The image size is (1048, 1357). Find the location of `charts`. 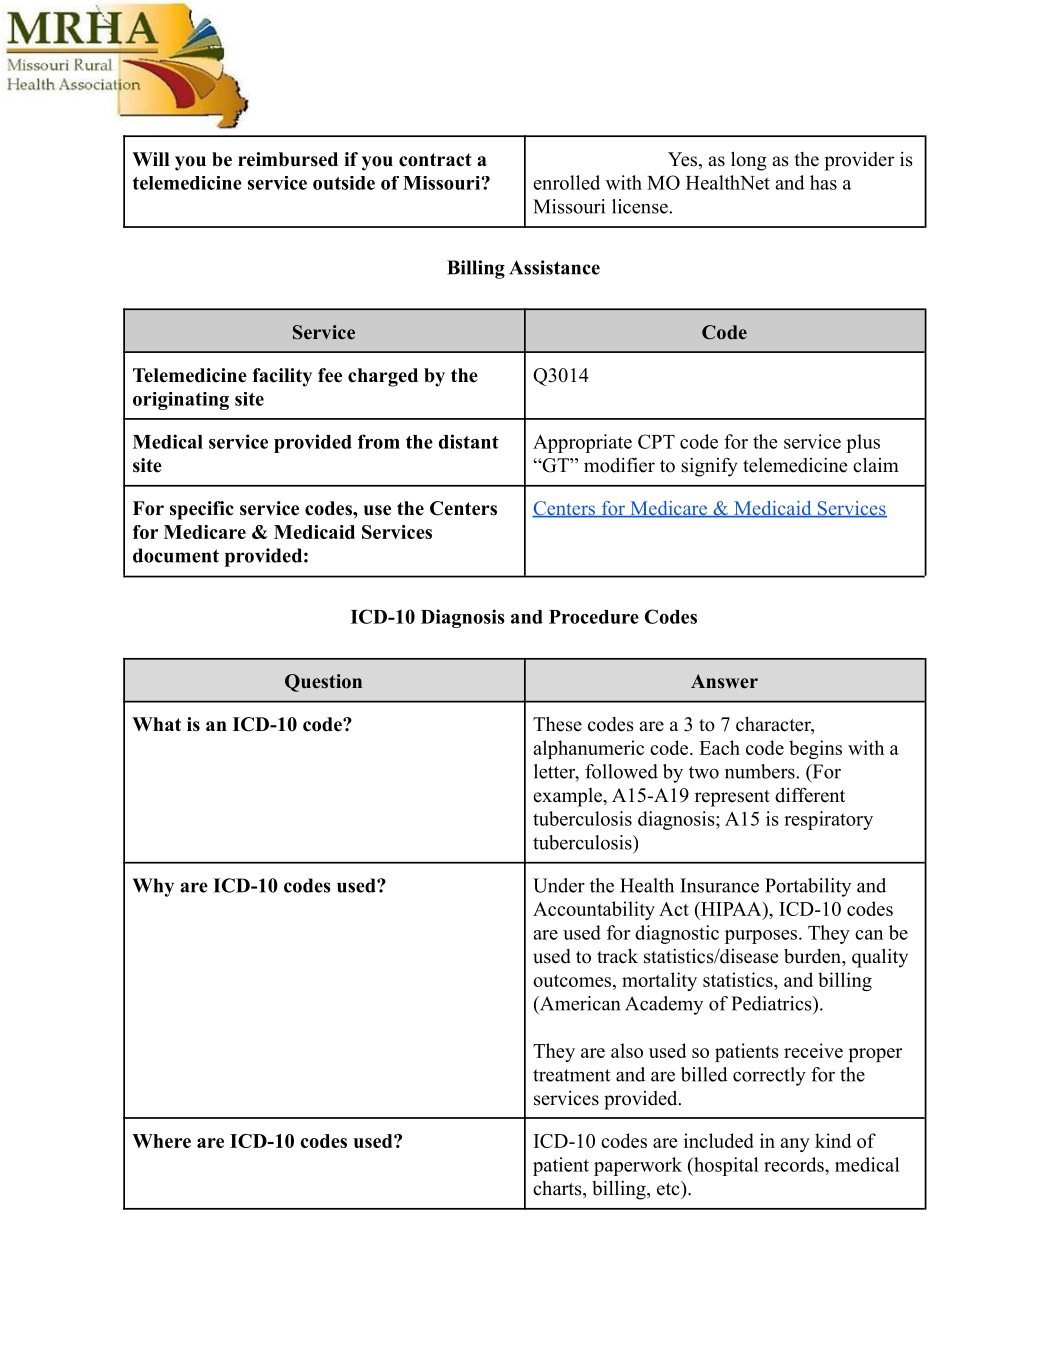

charts is located at coordinates (558, 1189).
